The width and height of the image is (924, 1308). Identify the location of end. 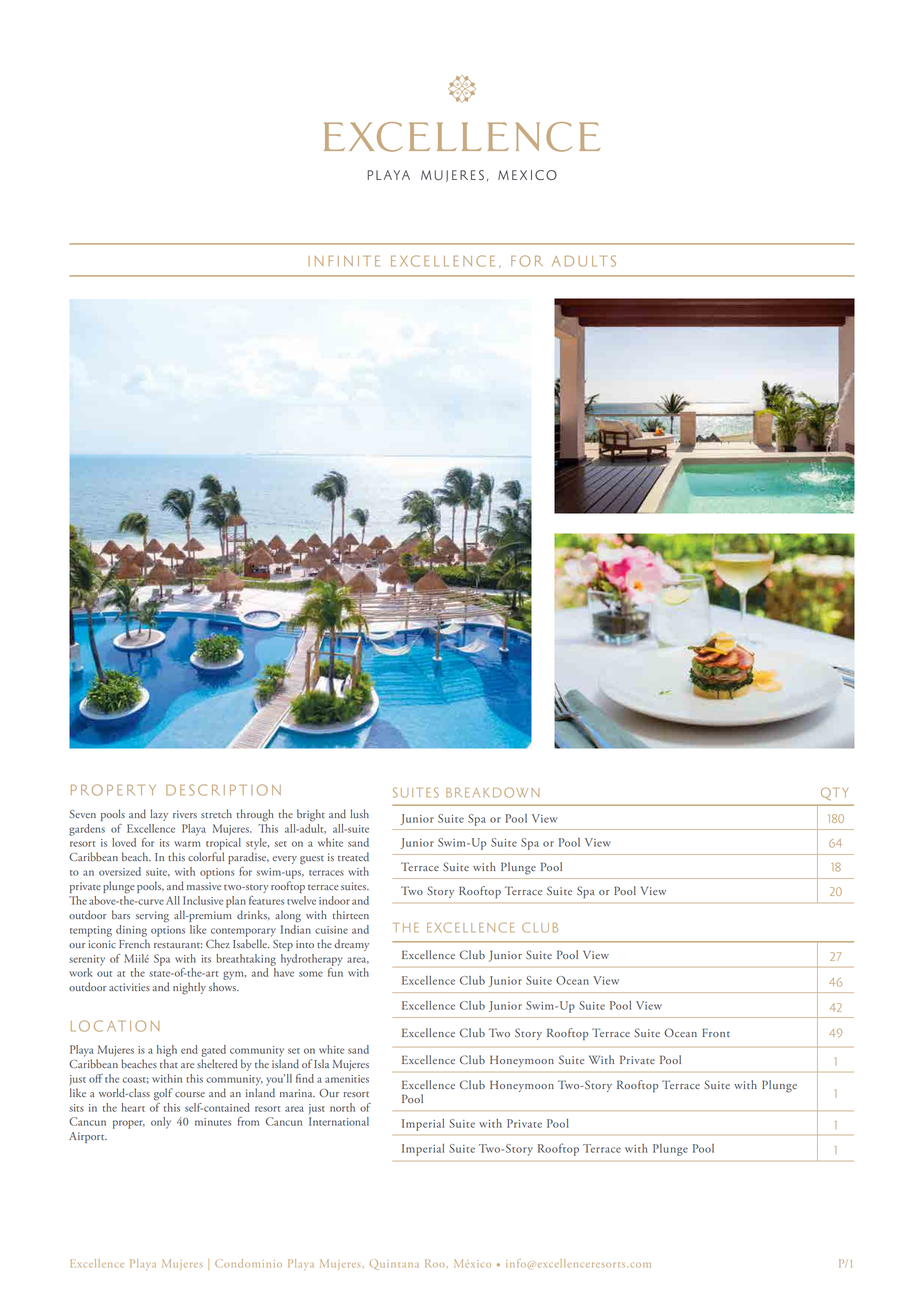
(189, 1049).
